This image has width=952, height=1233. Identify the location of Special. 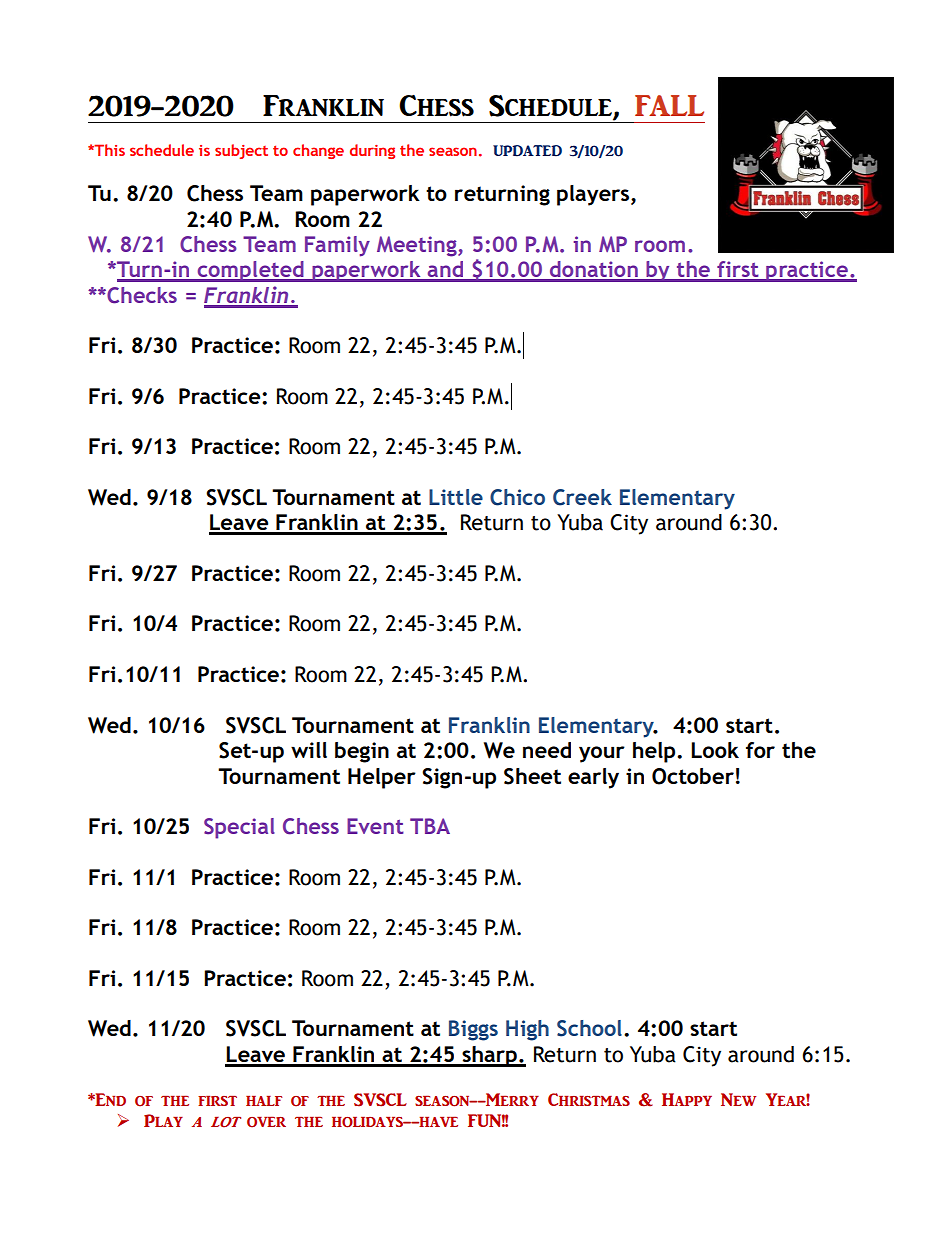
(239, 828).
